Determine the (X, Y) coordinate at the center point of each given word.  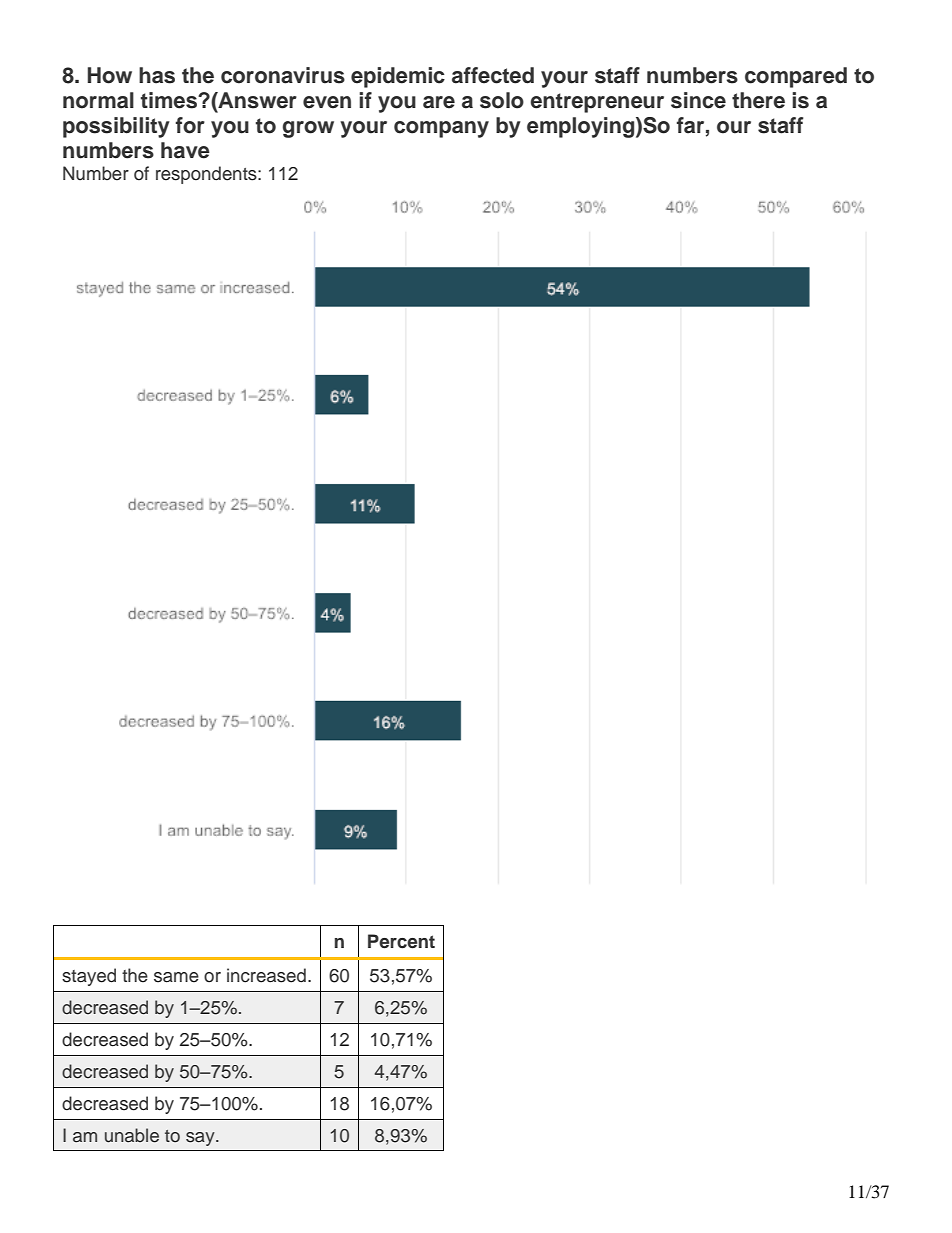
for (190, 125)
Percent (401, 941)
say (201, 1139)
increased (266, 975)
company (441, 129)
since (698, 100)
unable (132, 1135)
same (176, 977)
